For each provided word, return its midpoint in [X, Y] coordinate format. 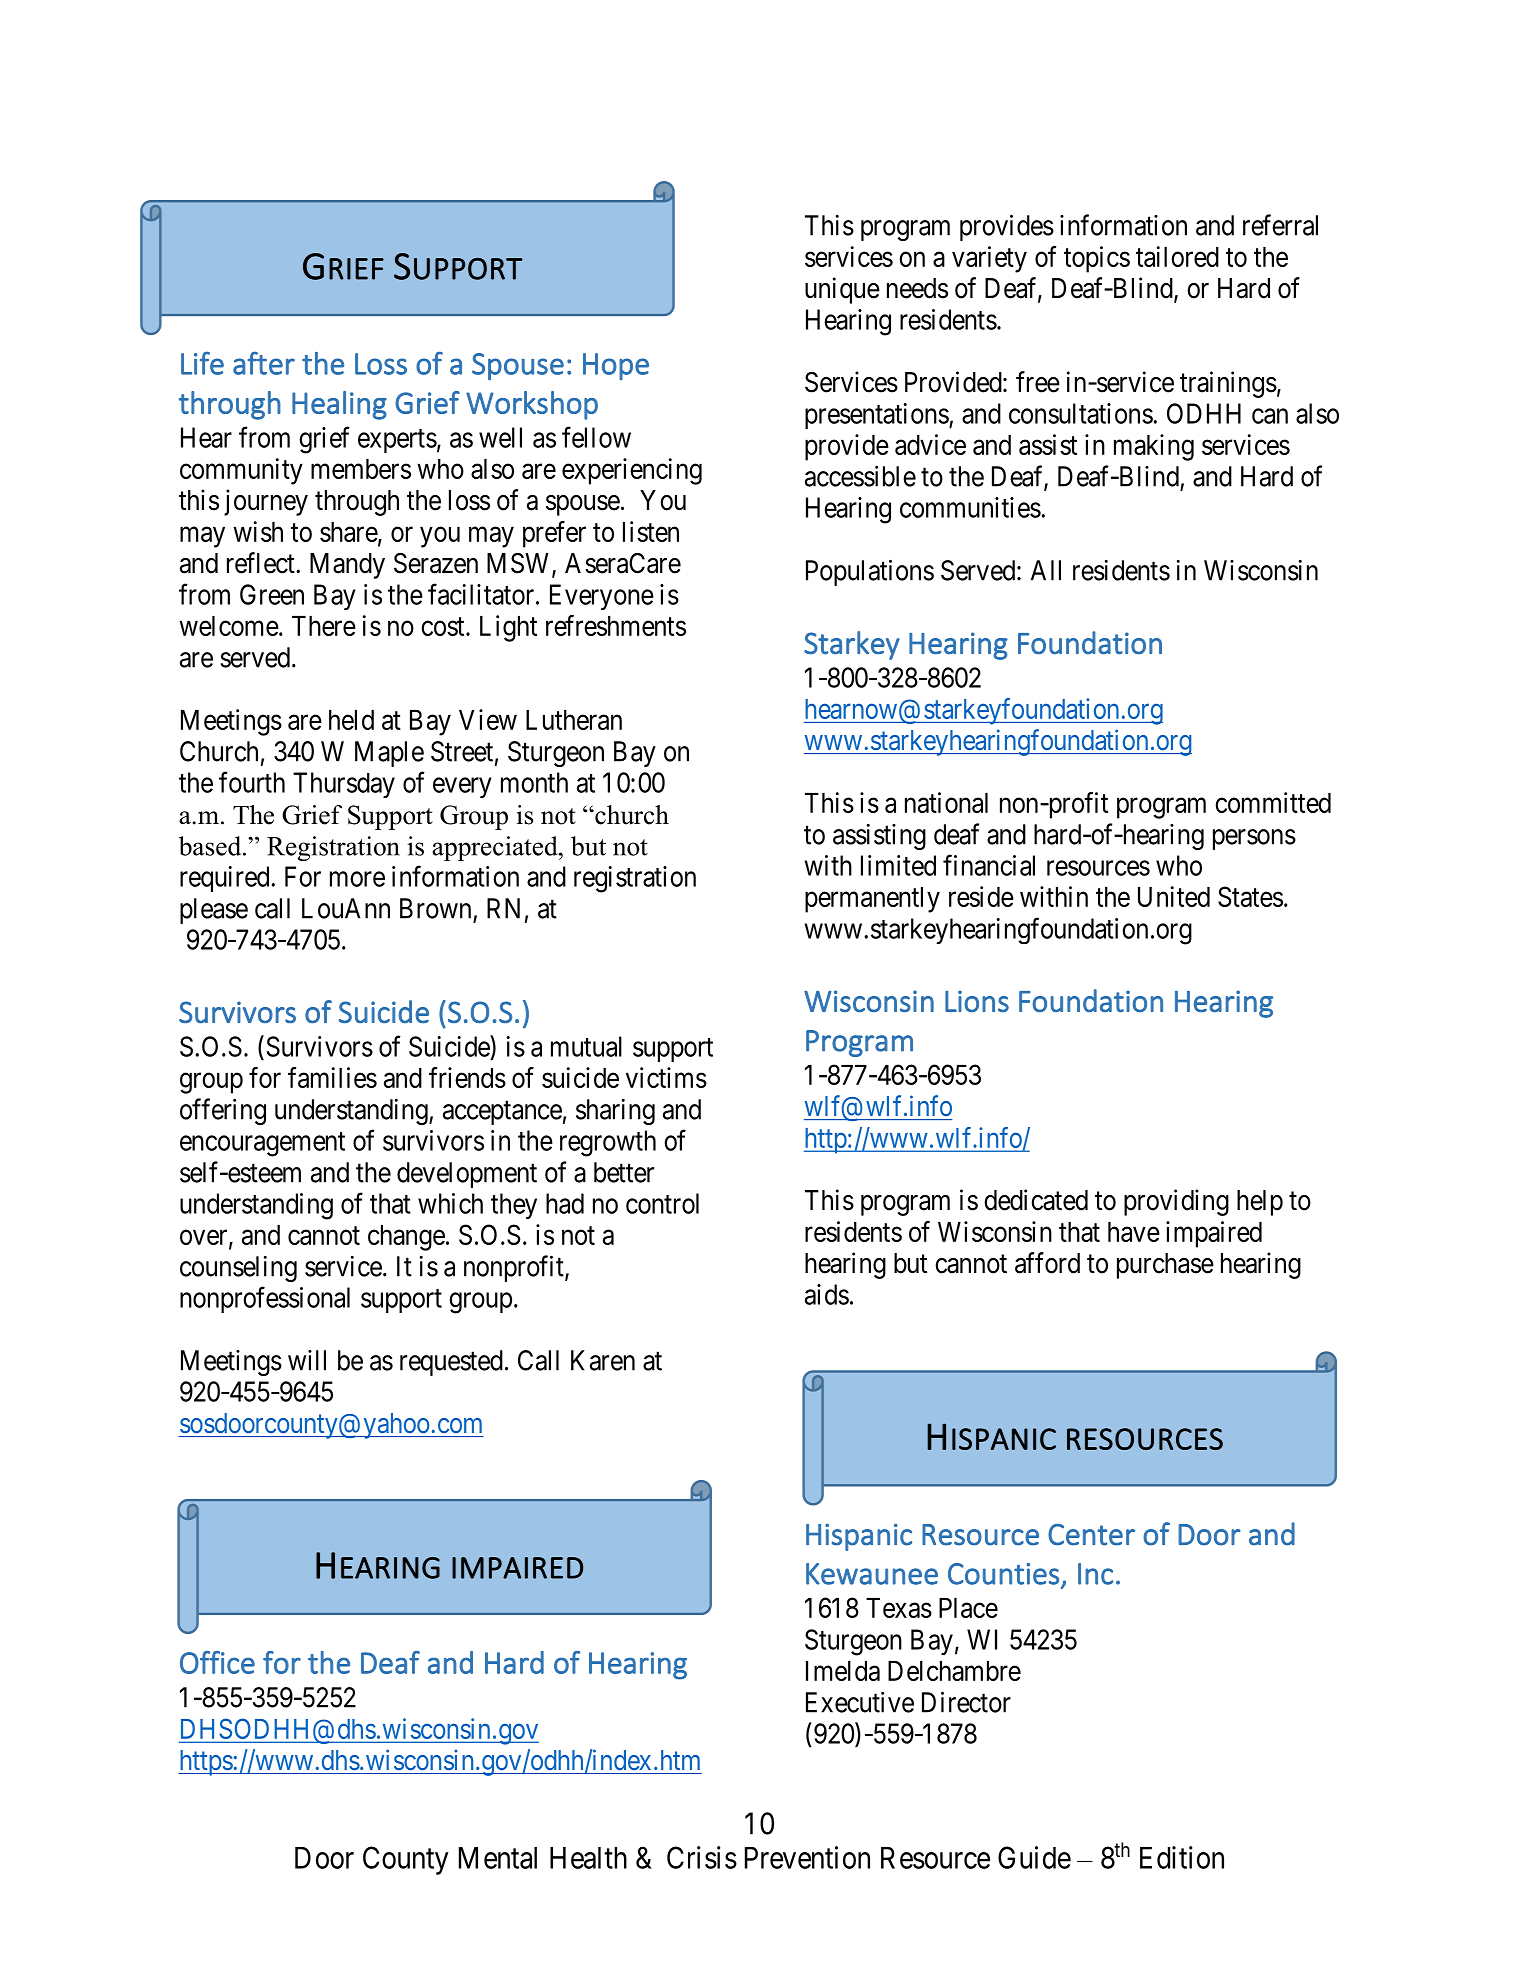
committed [1273, 802]
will [307, 1360]
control [662, 1203]
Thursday [344, 785]
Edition [1182, 1857]
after [264, 363]
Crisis [702, 1857]
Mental [498, 1858]
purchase [1165, 1266]
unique [842, 290]
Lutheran [574, 720]
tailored [1177, 256]
